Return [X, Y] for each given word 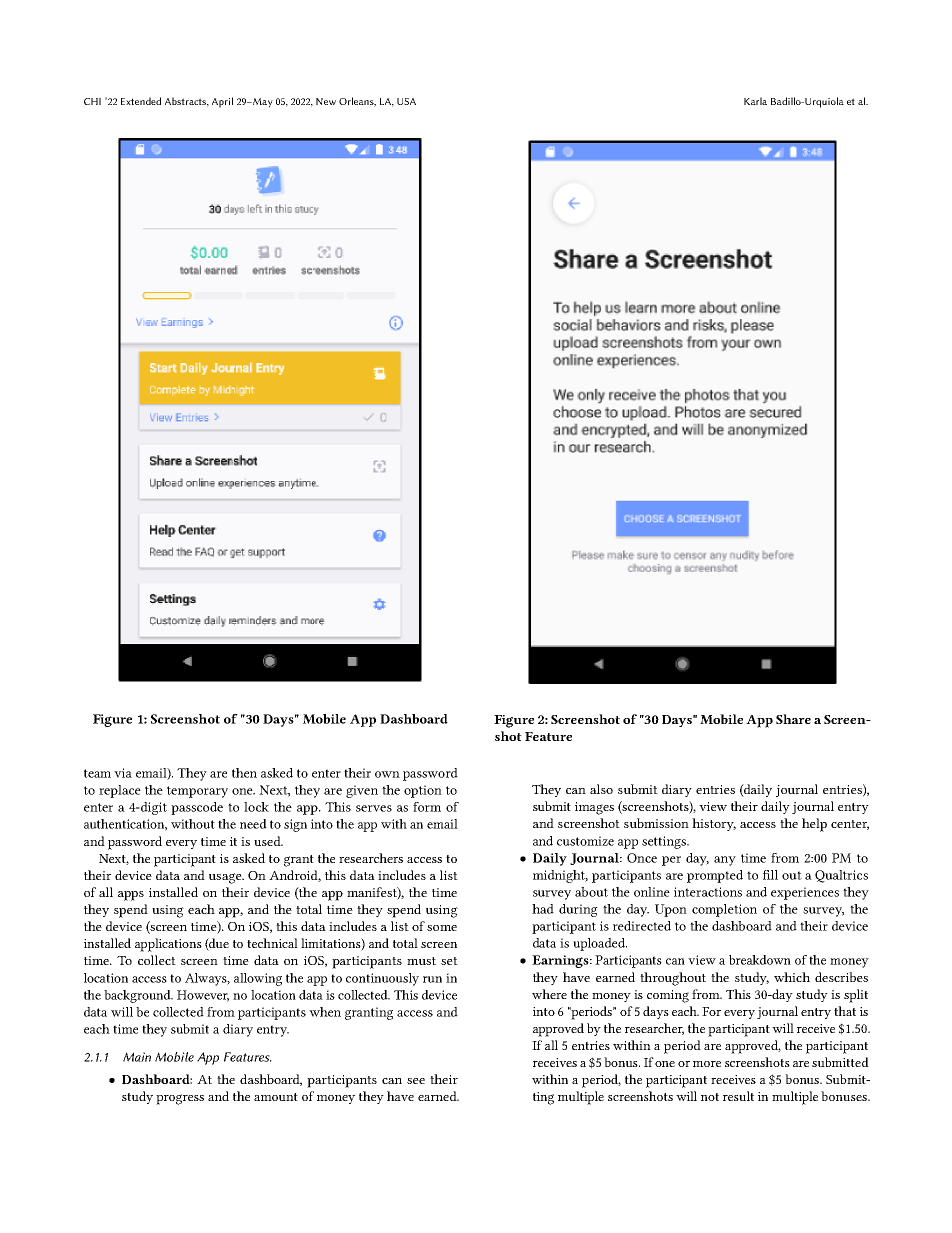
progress [180, 1099]
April [222, 102]
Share [793, 719]
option [423, 791]
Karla [755, 101]
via [123, 773]
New [326, 101]
